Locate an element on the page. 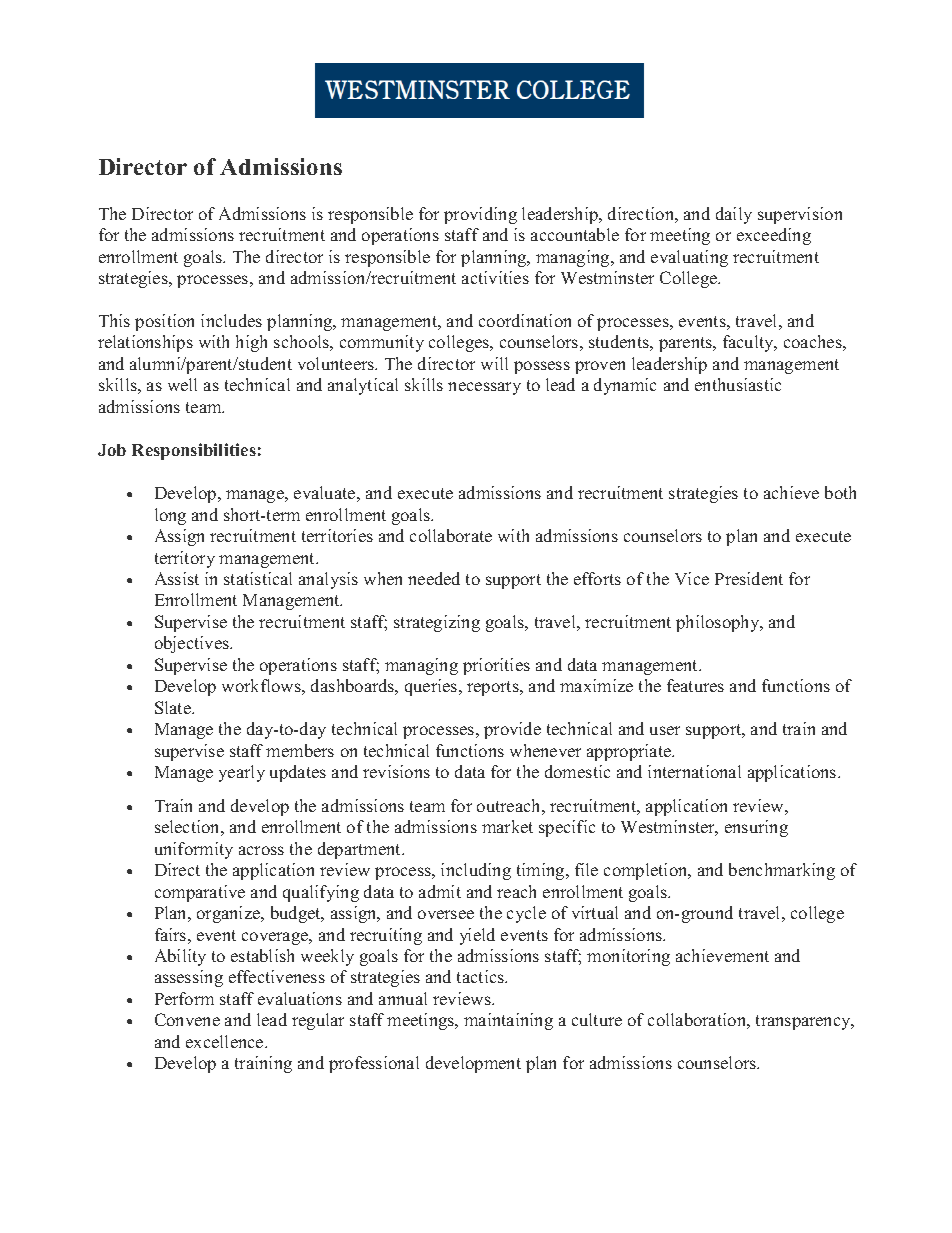  enthusiastic is located at coordinates (738, 384).
